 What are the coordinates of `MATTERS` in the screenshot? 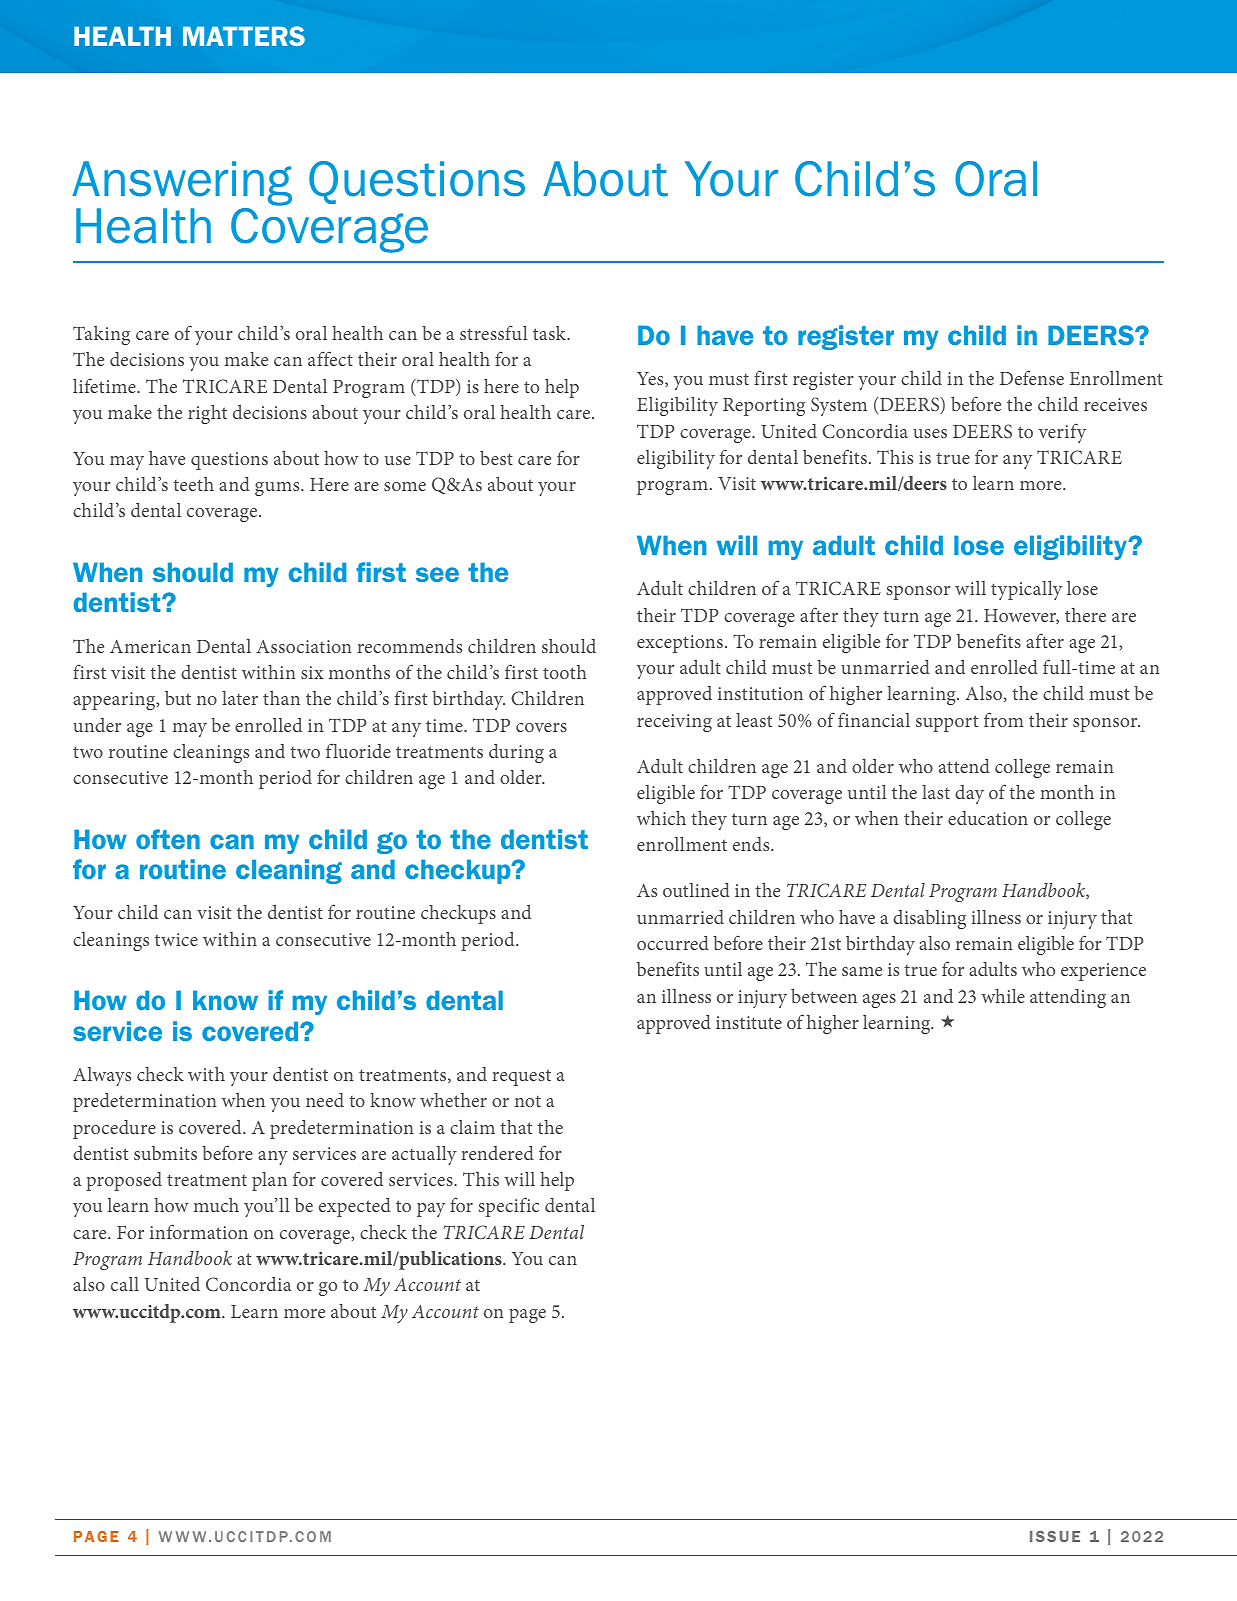 It's located at (244, 36).
